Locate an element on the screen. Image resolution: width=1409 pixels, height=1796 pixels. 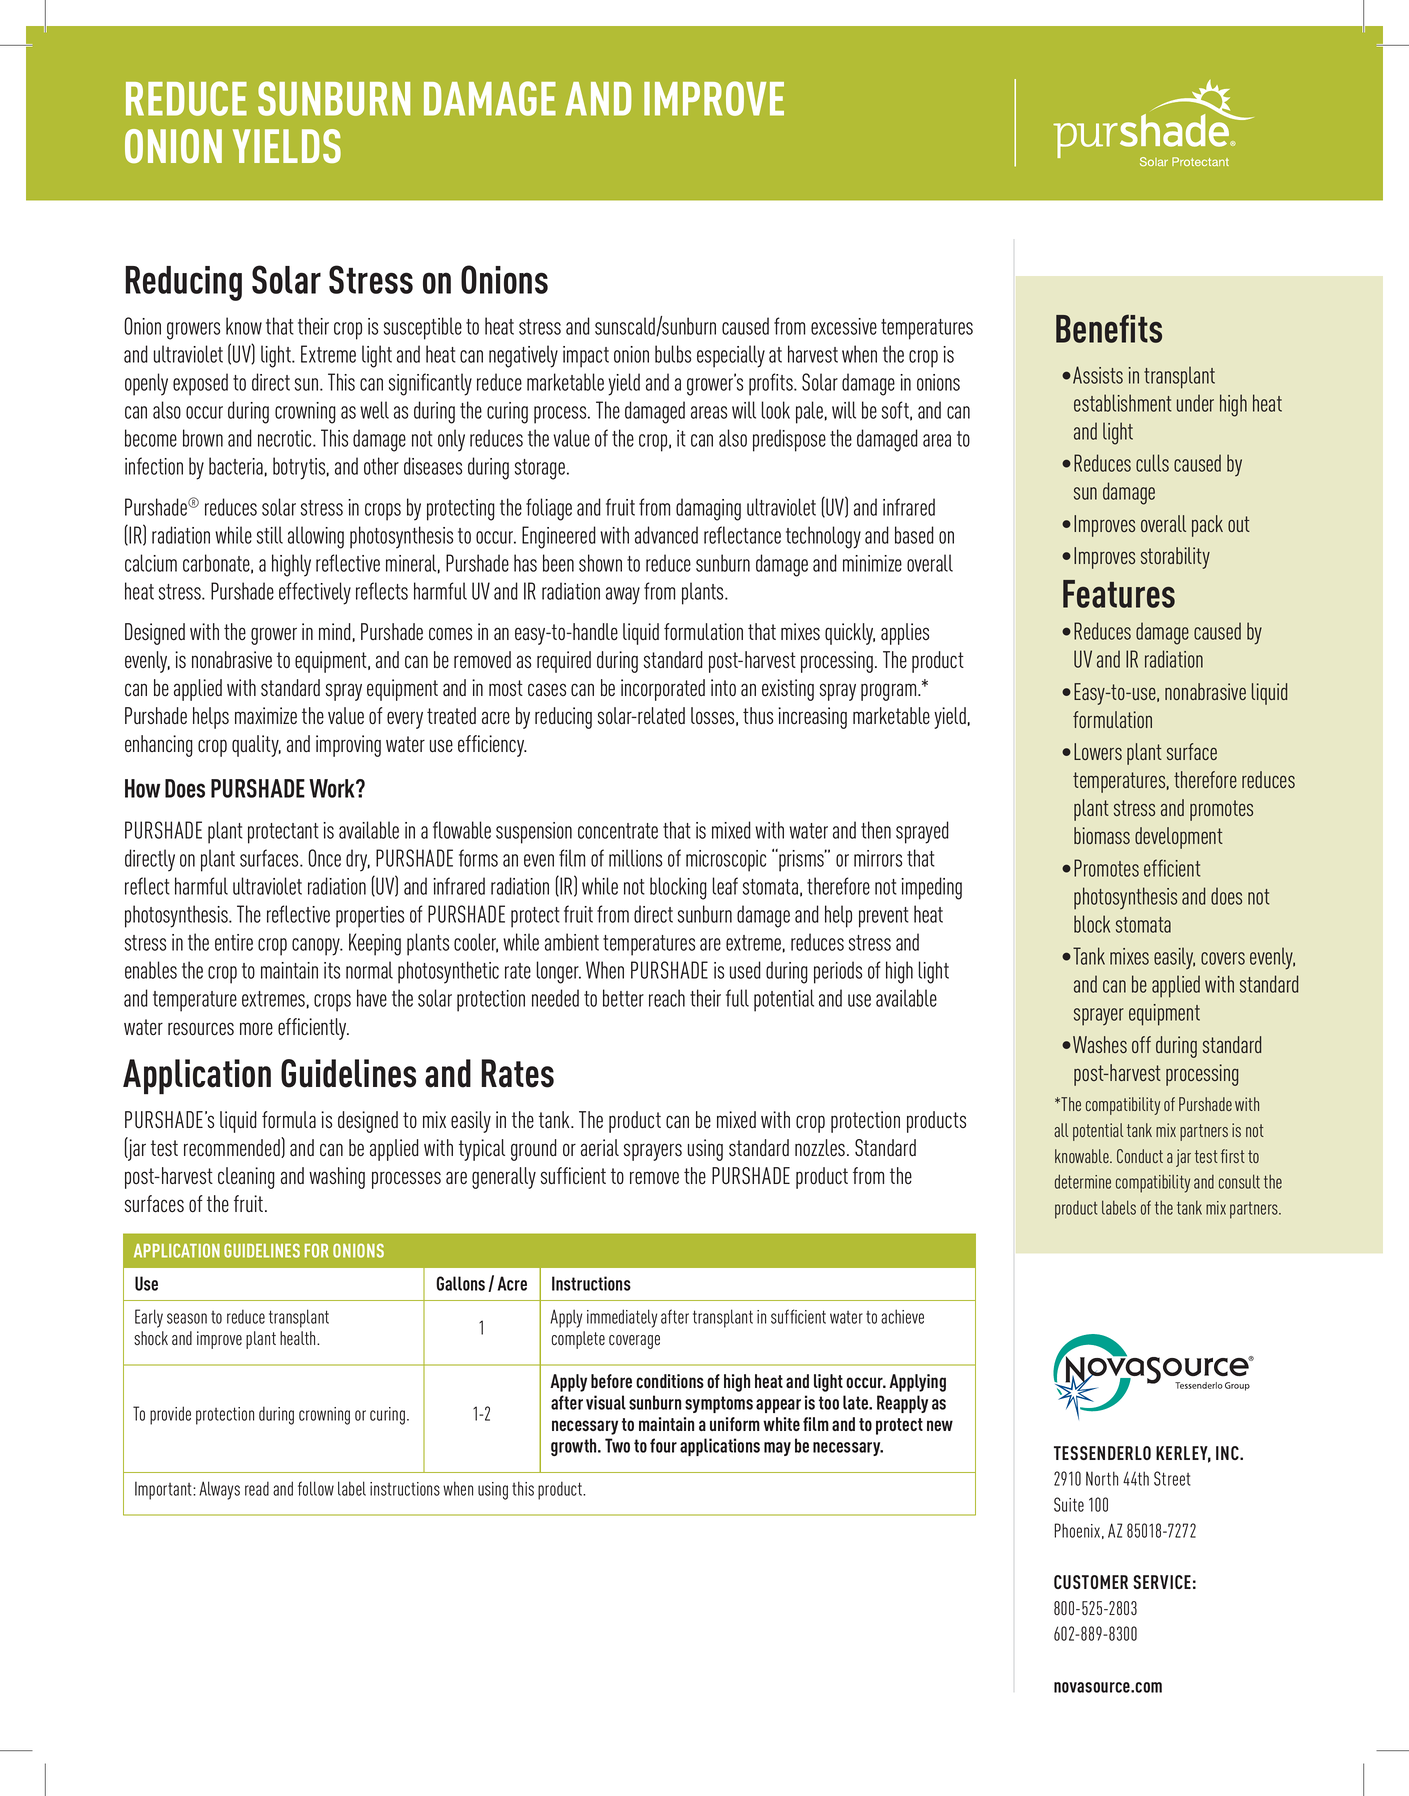
four is located at coordinates (663, 1445).
